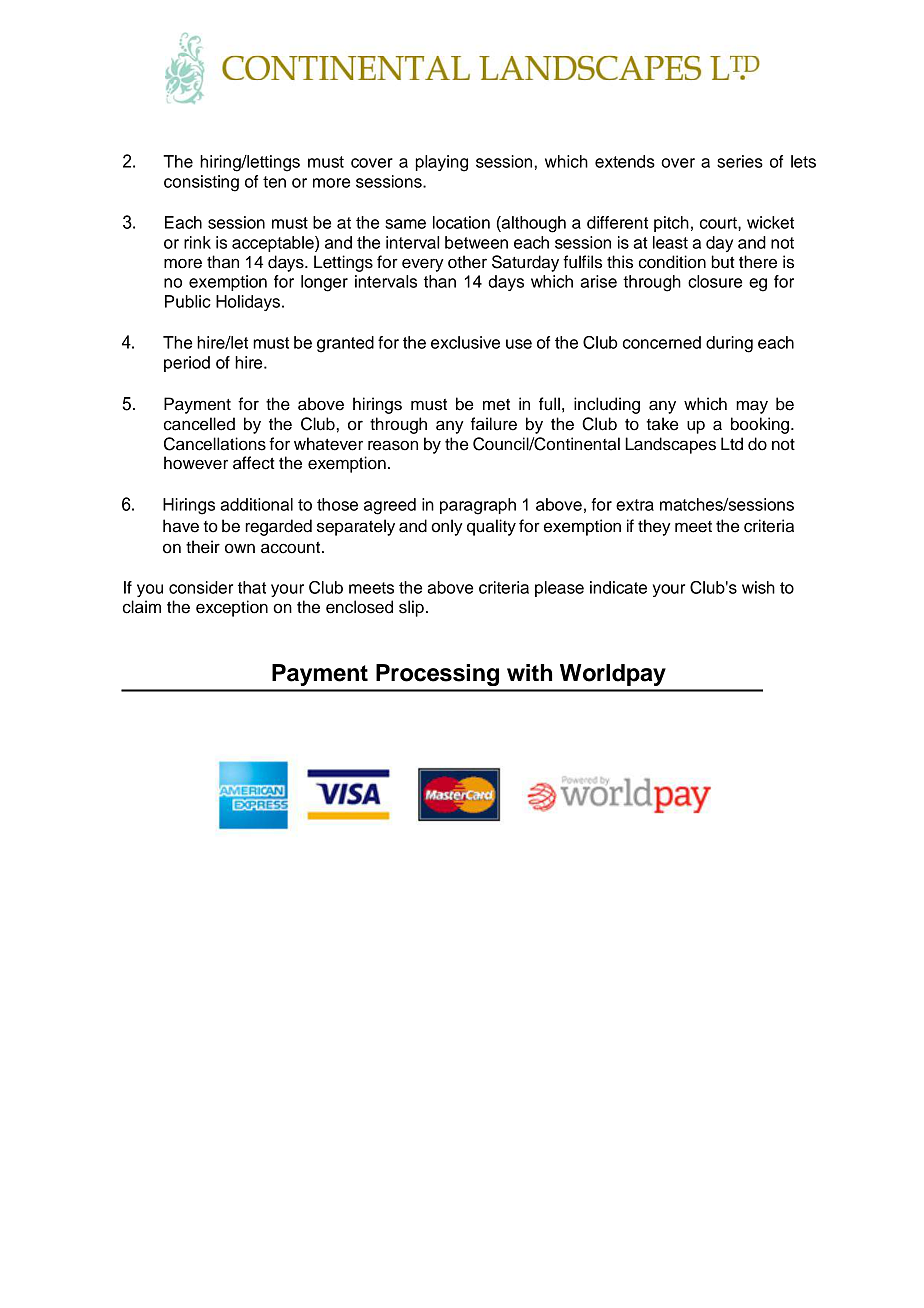  Describe the element at coordinates (188, 301) in the screenshot. I see `Public` at that location.
